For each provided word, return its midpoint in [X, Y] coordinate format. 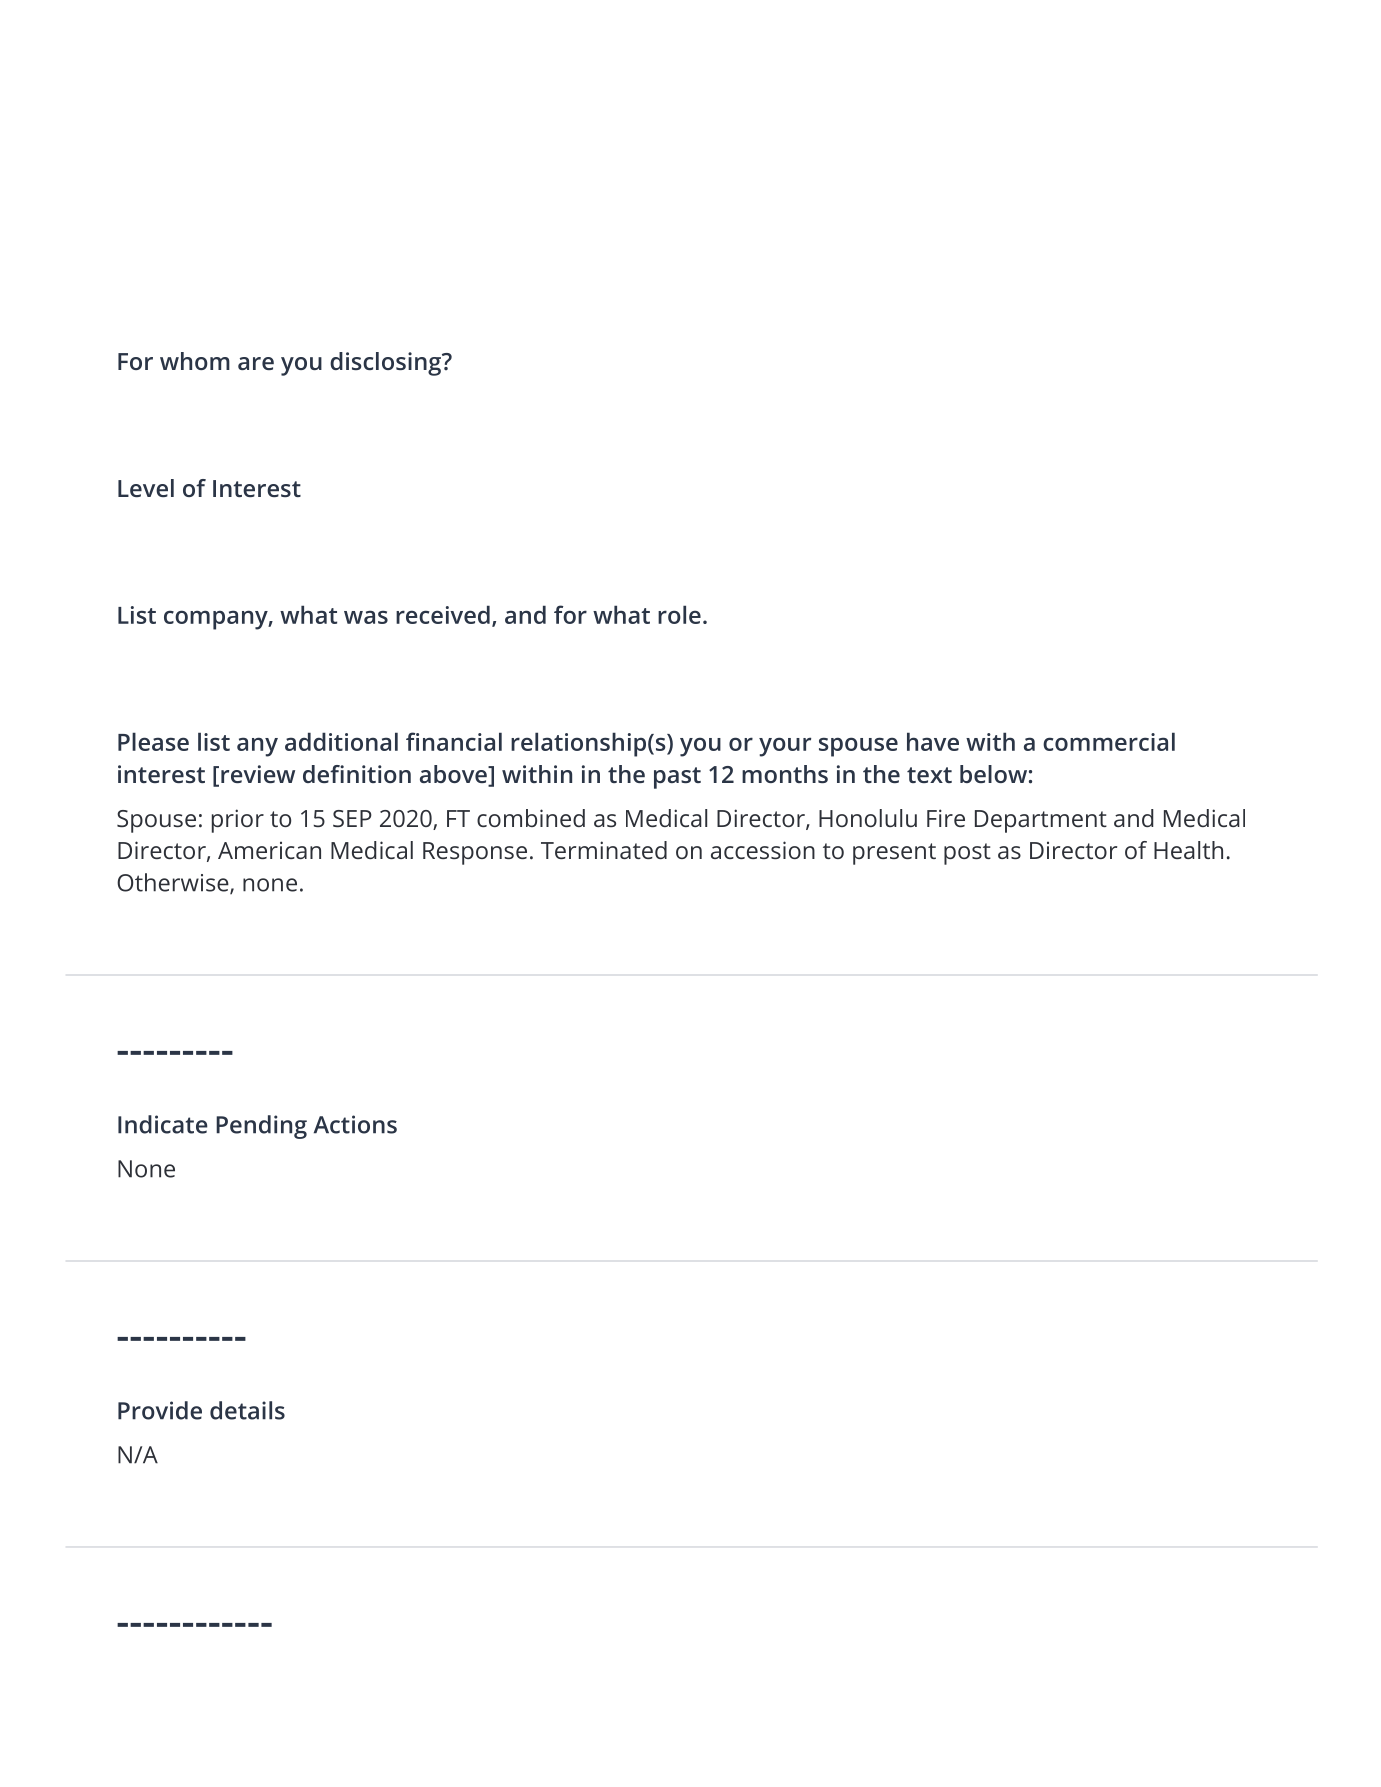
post [967, 854]
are [256, 363]
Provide [160, 1410]
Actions [355, 1124]
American [269, 850]
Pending [261, 1127]
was [366, 617]
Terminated [604, 850]
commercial [1109, 741]
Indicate [163, 1124]
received [443, 614]
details [247, 1410]
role [679, 614]
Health [1188, 850]
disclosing [386, 364]
